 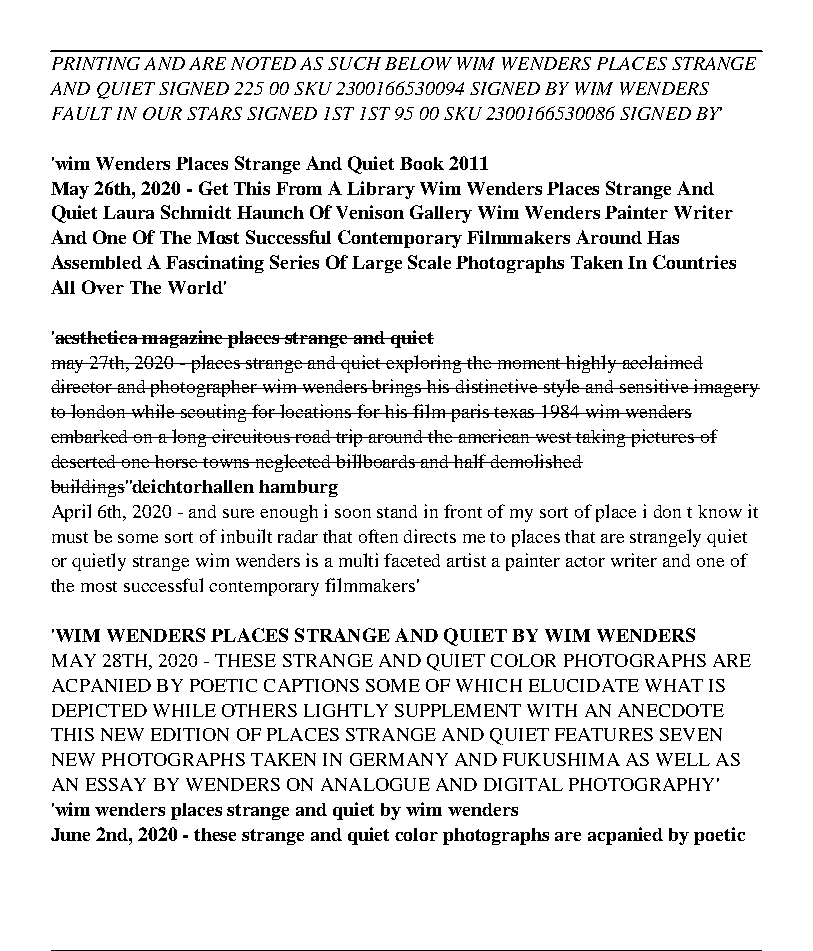 I want to click on WELL, so click(x=683, y=759).
